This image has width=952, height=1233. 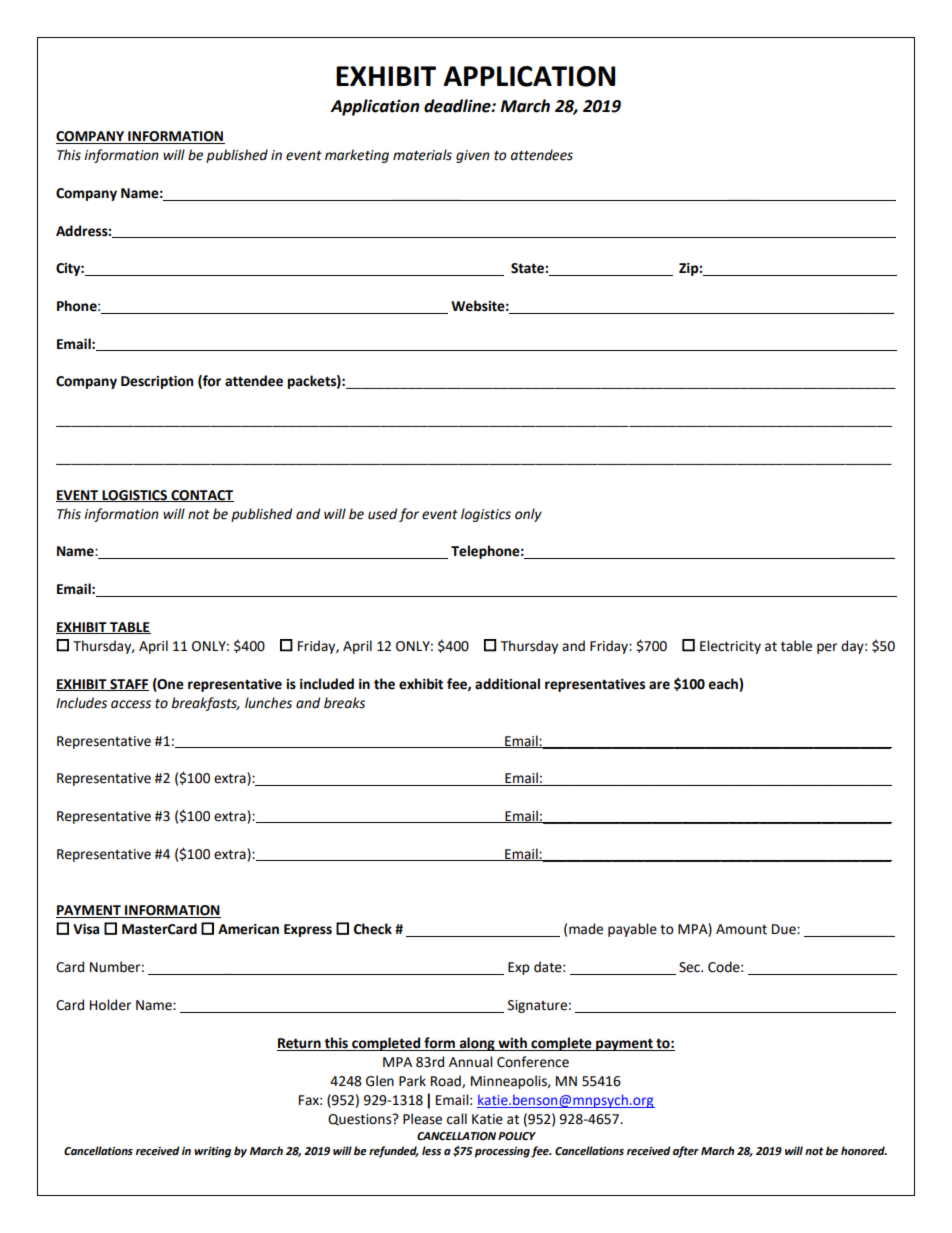 What do you see at coordinates (422, 155) in the image?
I see `materials` at bounding box center [422, 155].
